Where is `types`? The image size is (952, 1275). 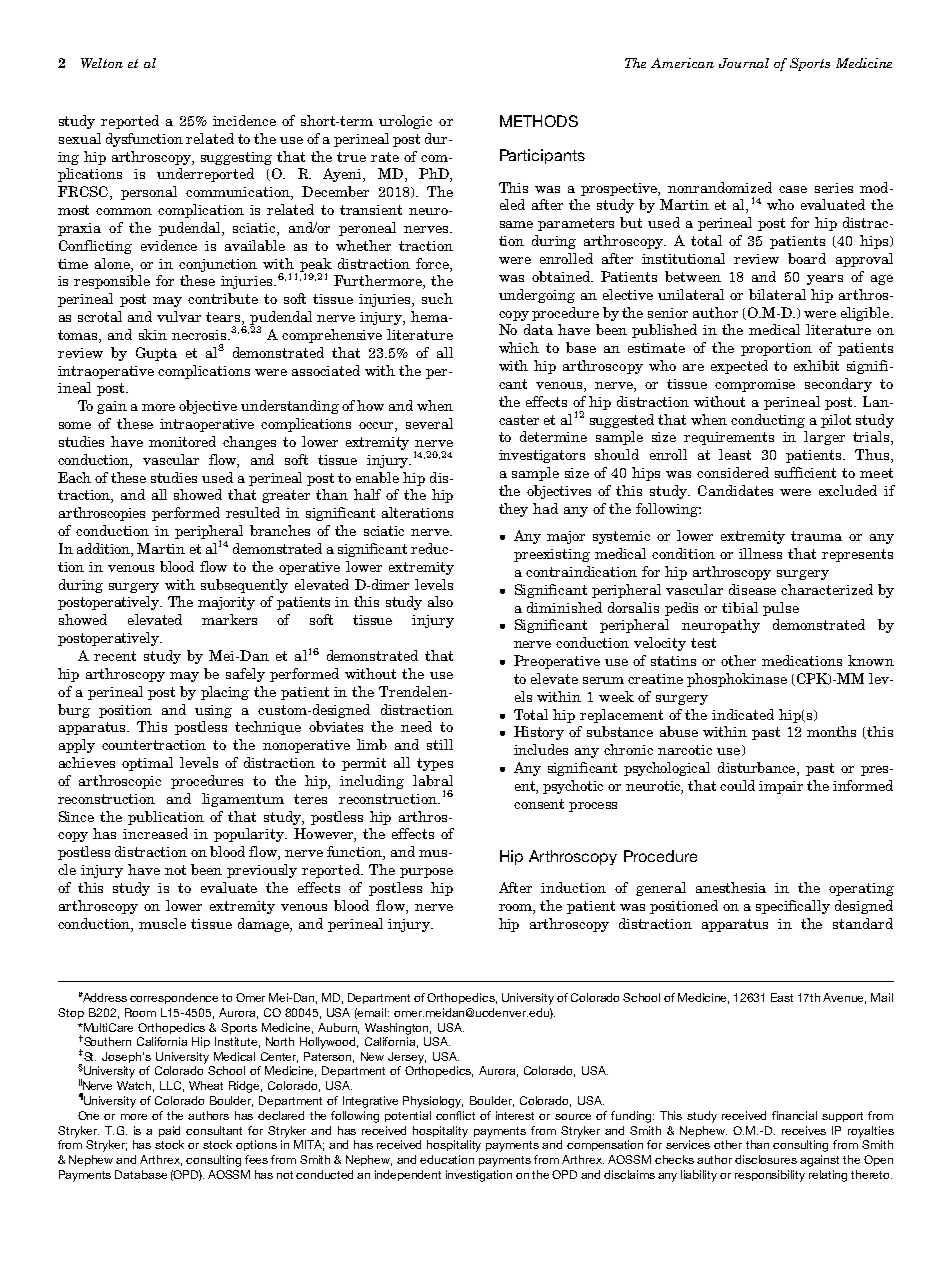
types is located at coordinates (435, 764).
